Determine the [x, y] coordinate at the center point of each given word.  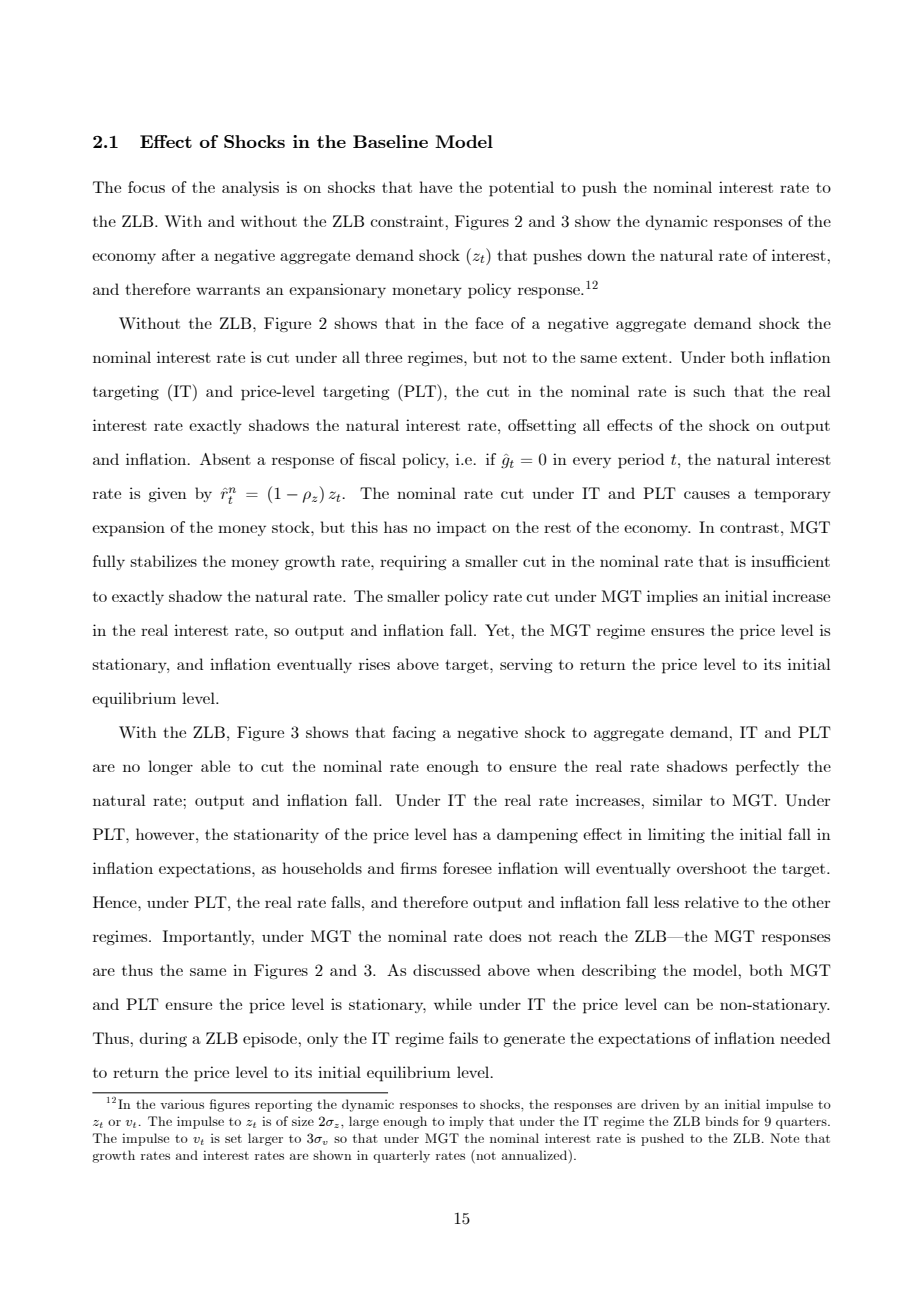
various [182, 1104]
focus [146, 187]
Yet [498, 630]
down [606, 255]
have [435, 187]
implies [672, 598]
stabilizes [163, 561]
